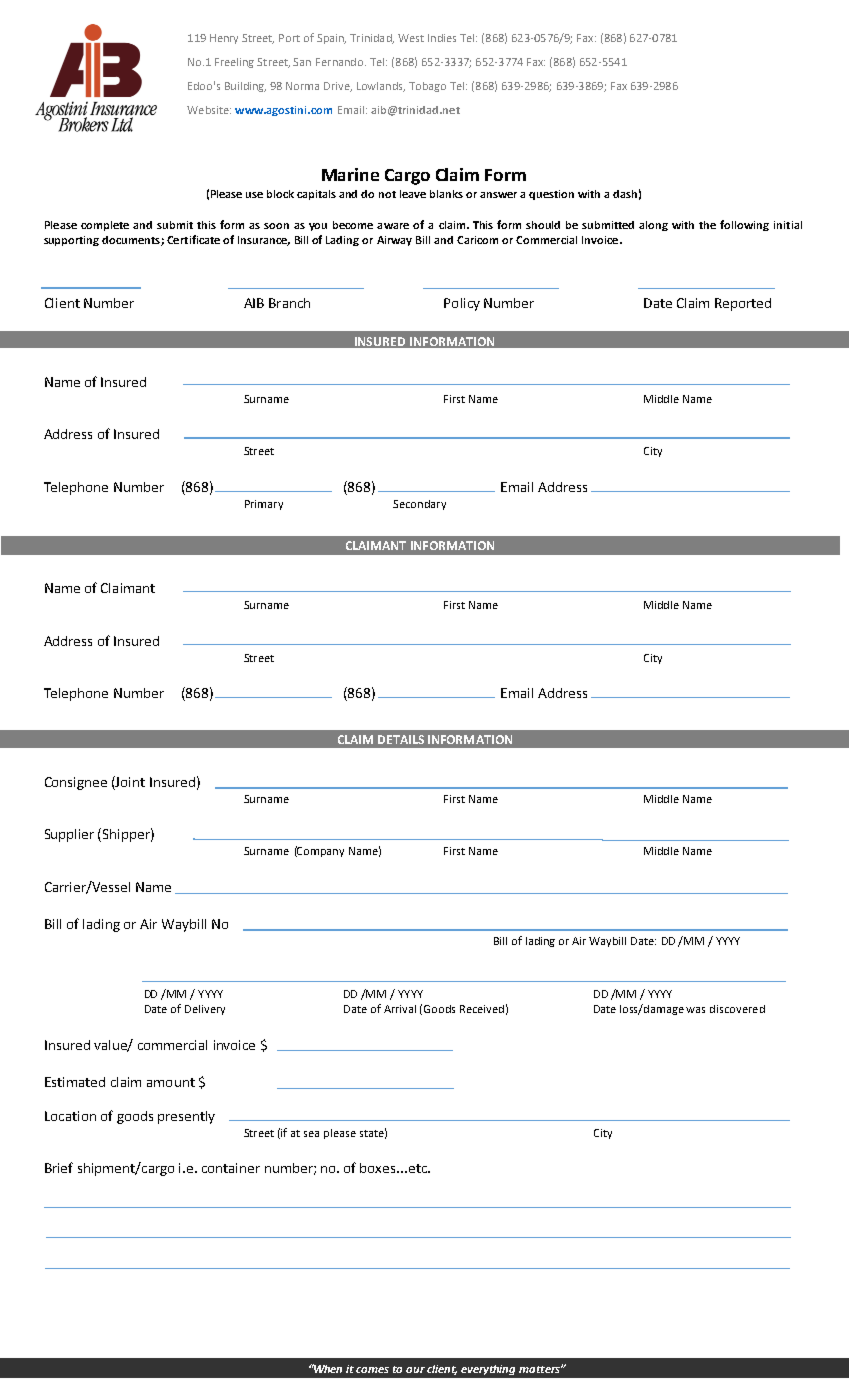  Describe the element at coordinates (311, 1134) in the page. I see `sea` at that location.
